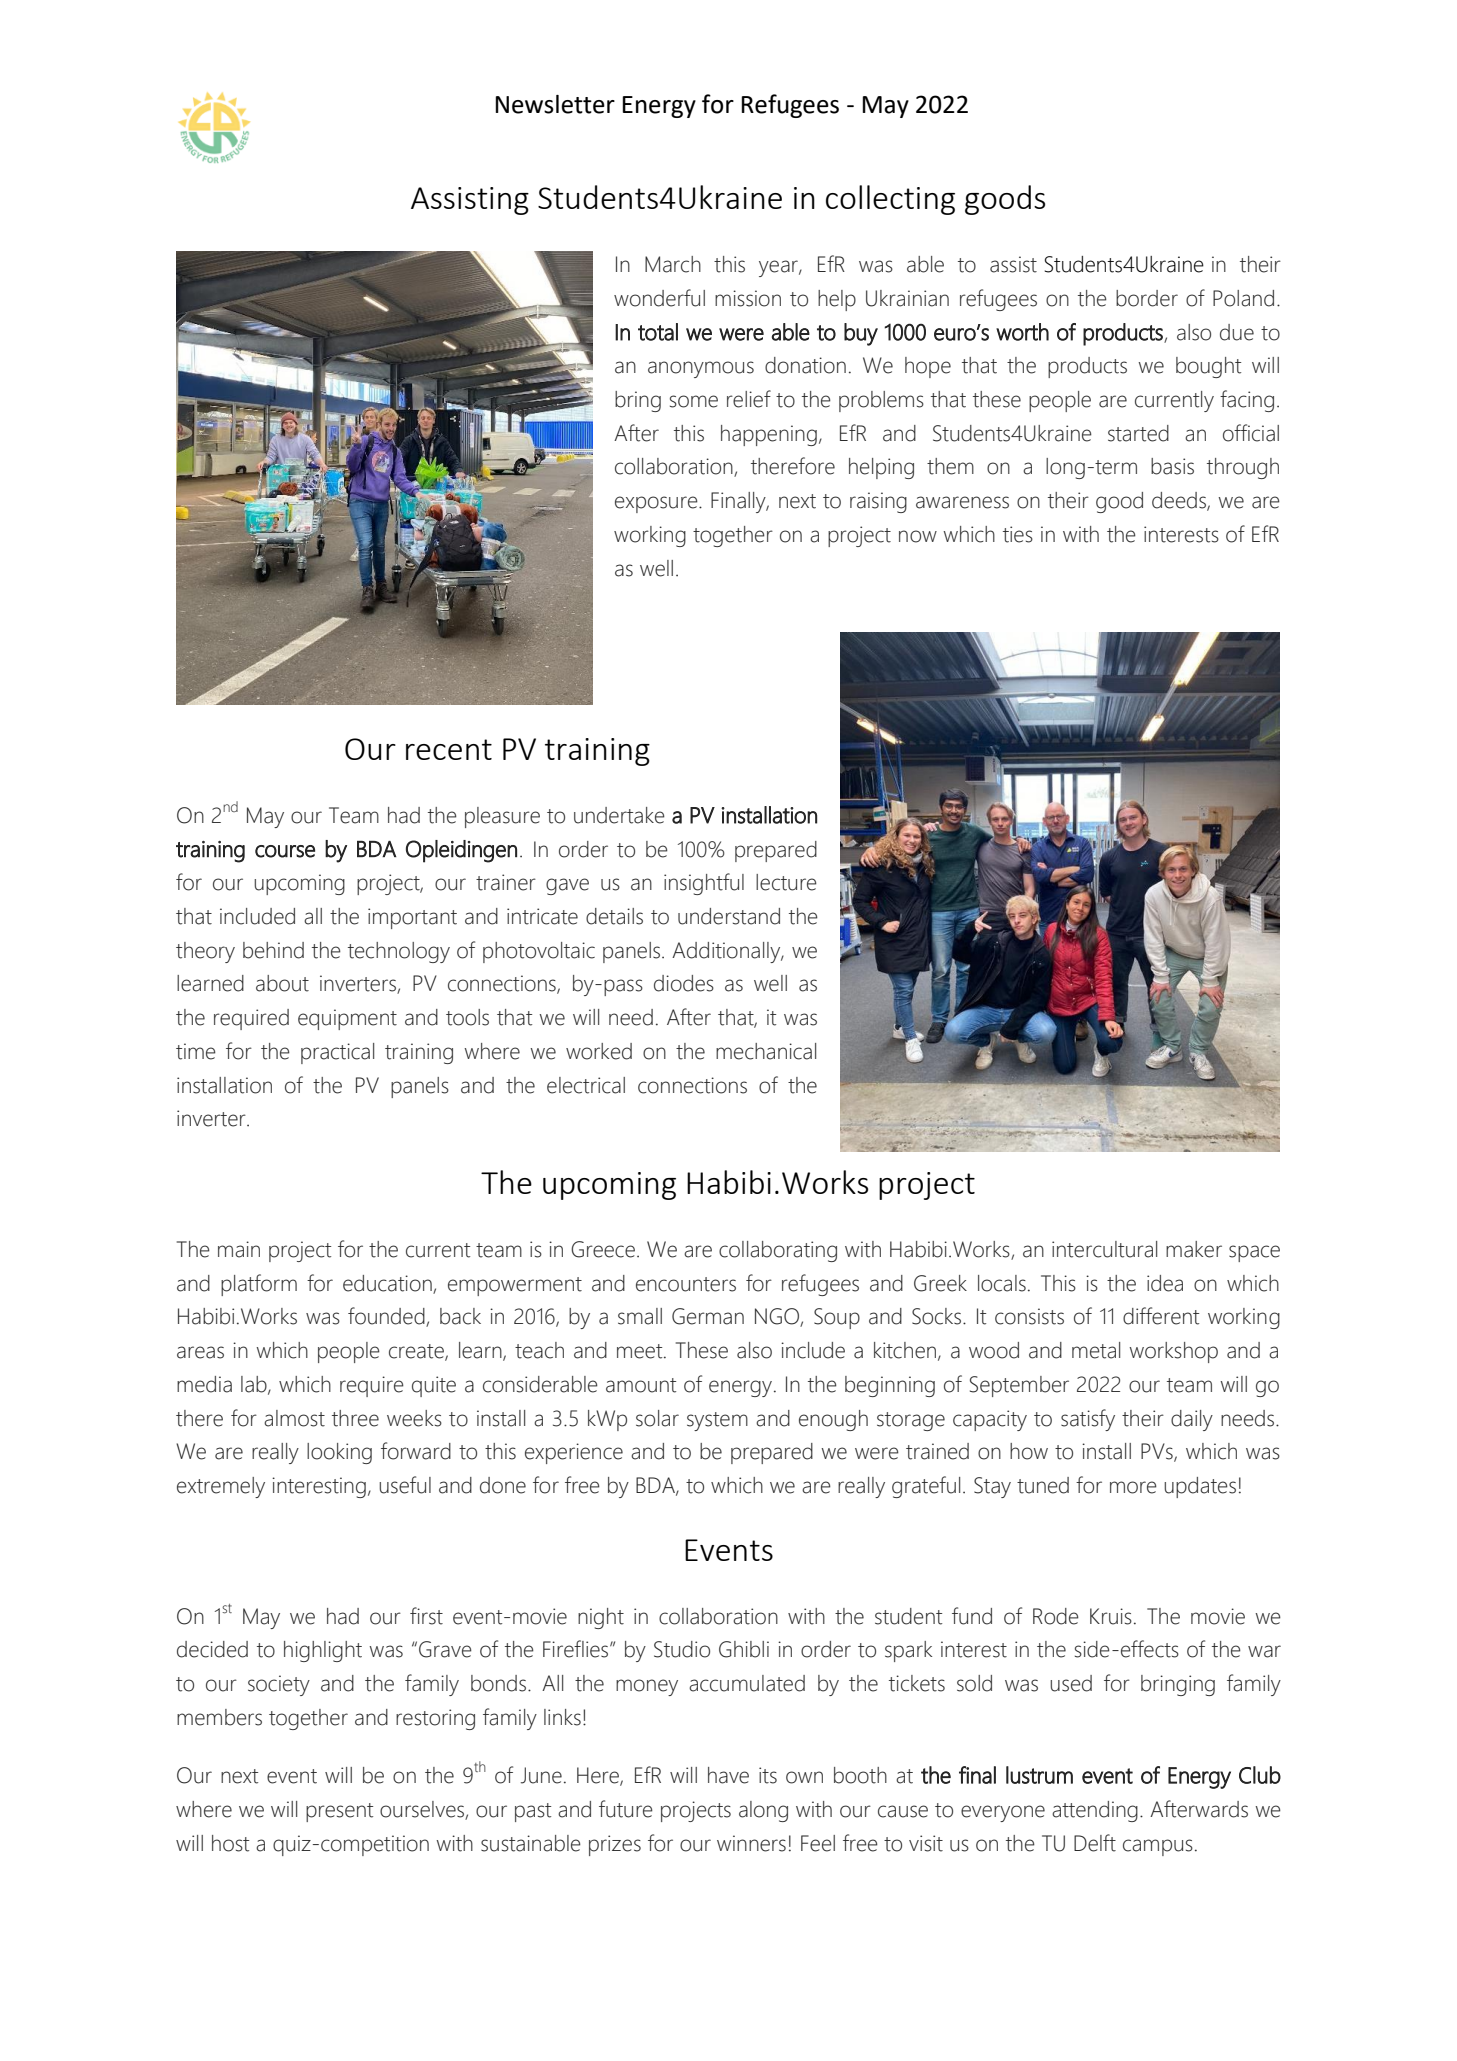 This screenshot has height=2061, width=1457. Describe the element at coordinates (619, 815) in the screenshot. I see `undertake` at that location.
